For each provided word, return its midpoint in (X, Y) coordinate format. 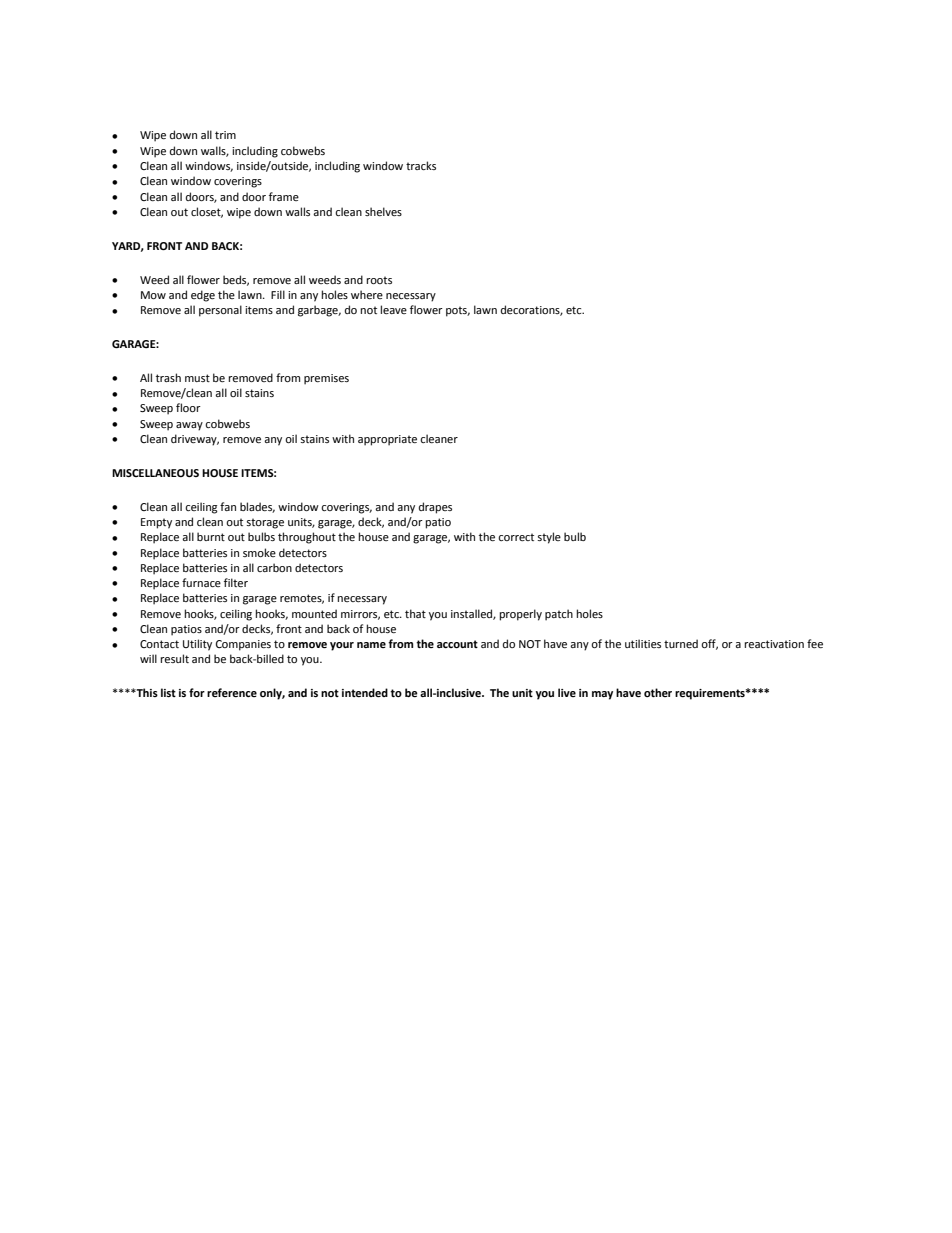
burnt (211, 536)
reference (232, 692)
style (549, 538)
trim (225, 135)
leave (393, 309)
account (457, 644)
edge (203, 296)
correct (516, 537)
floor (188, 407)
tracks (421, 165)
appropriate (387, 440)
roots (379, 280)
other (658, 692)
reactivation (774, 644)
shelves (383, 211)
